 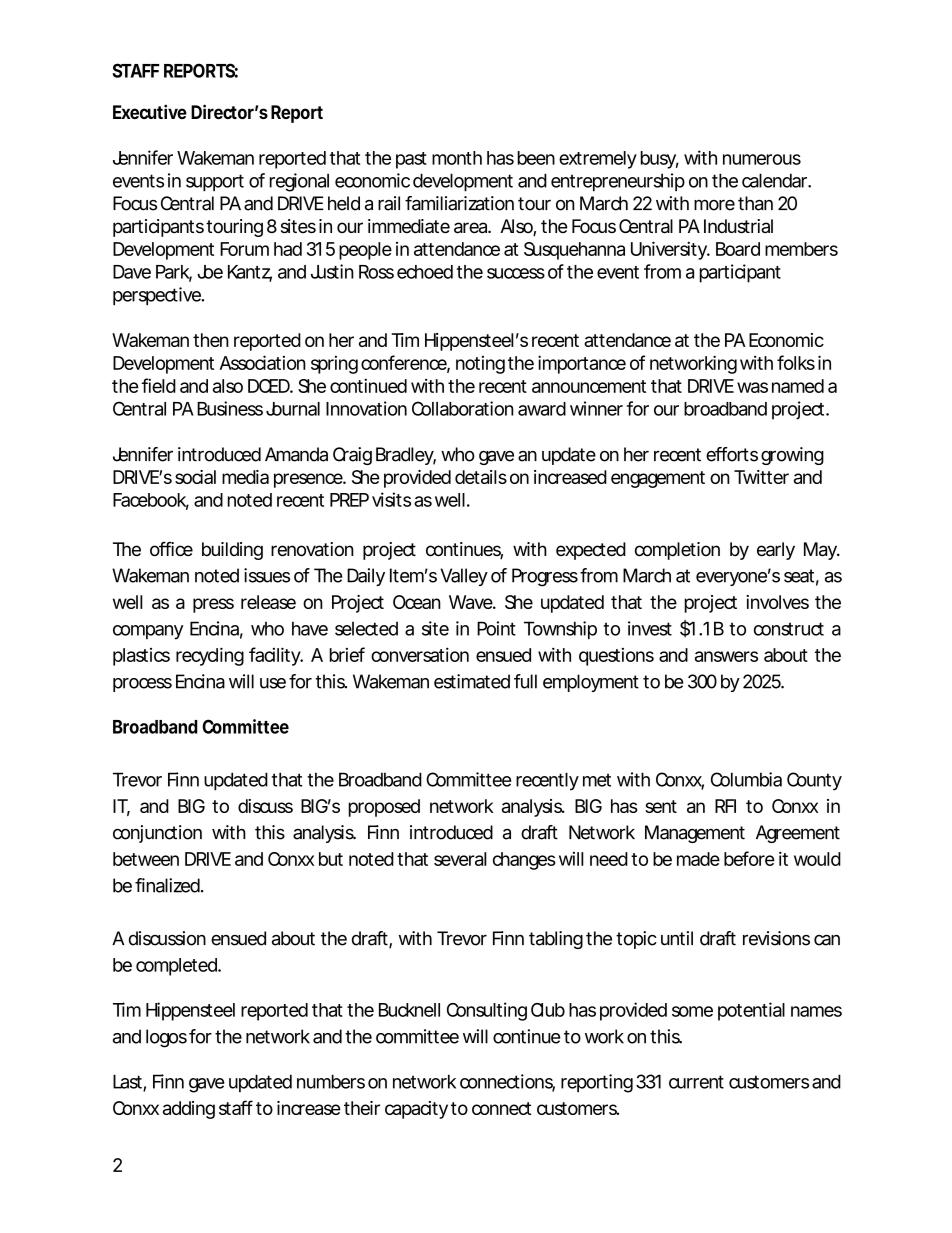 What do you see at coordinates (166, 1038) in the image?
I see `logos` at bounding box center [166, 1038].
